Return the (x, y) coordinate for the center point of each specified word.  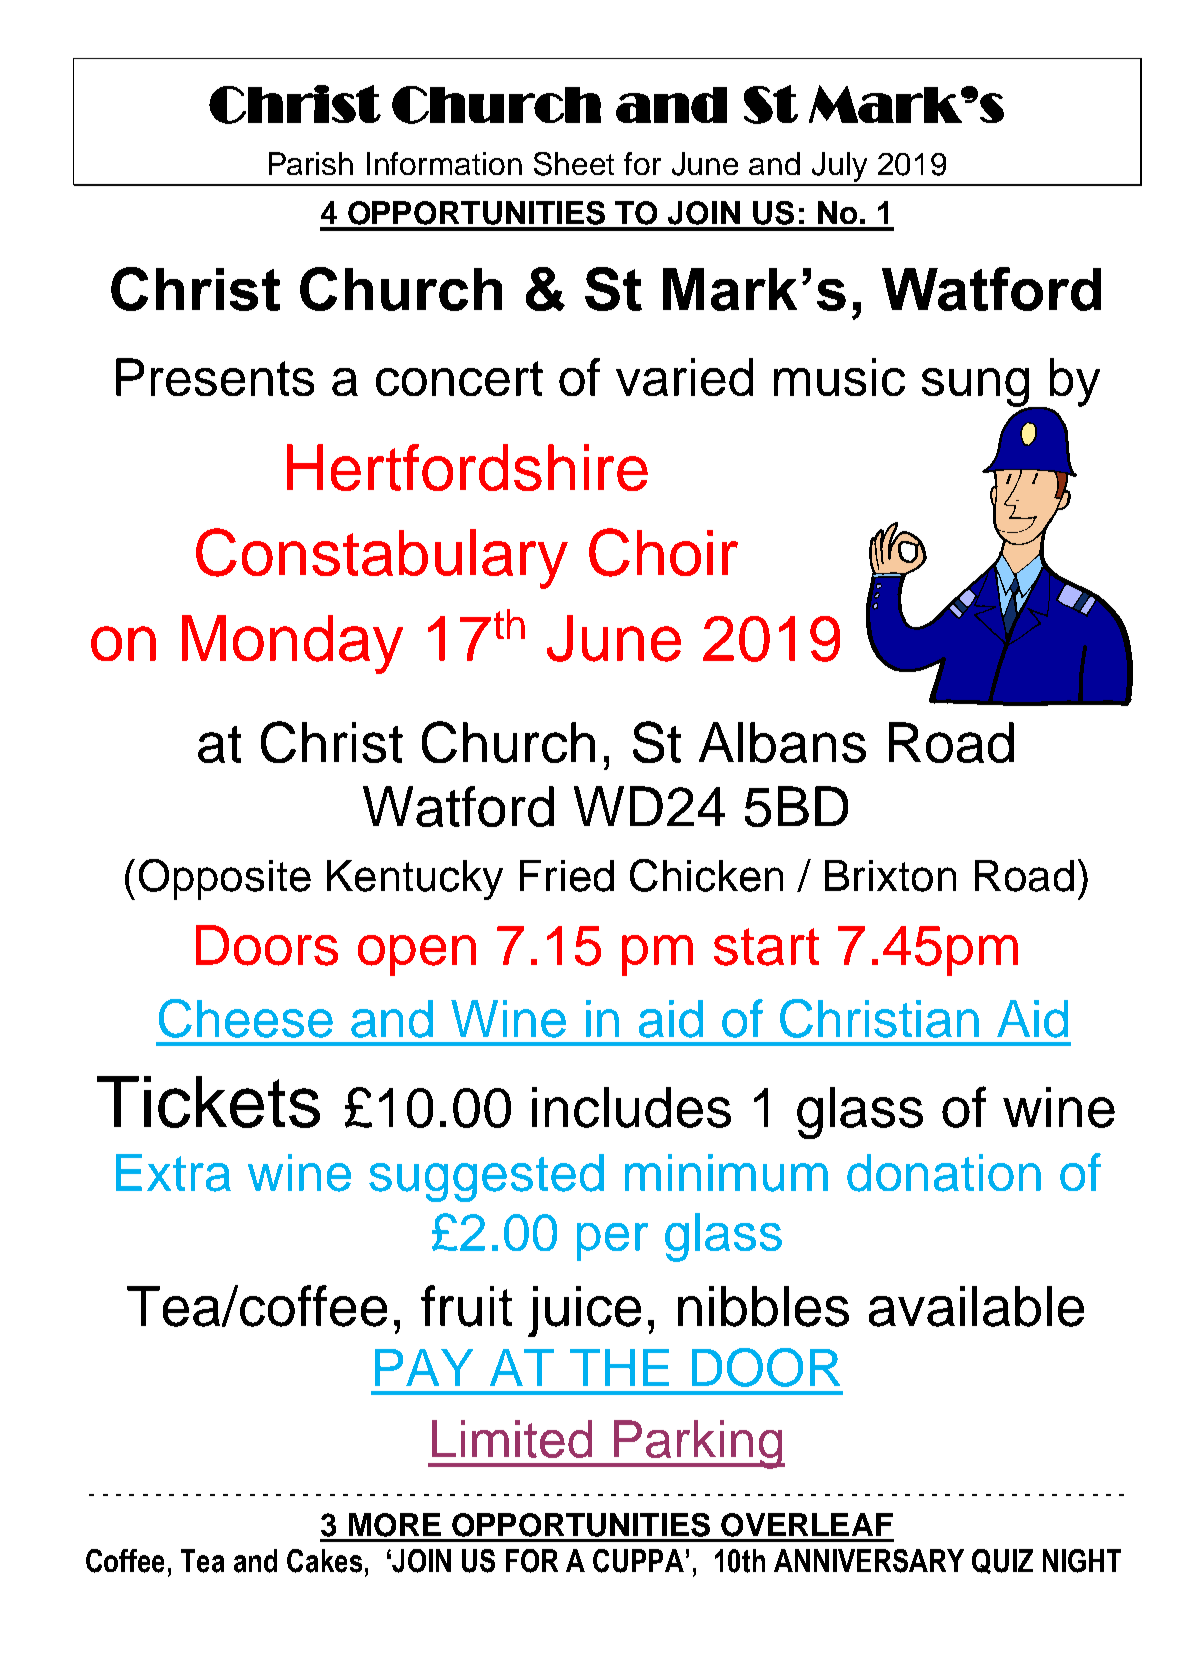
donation (944, 1173)
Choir (663, 552)
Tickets (208, 1102)
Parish (311, 163)
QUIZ (1002, 1561)
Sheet (574, 164)
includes (631, 1107)
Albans (782, 742)
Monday (292, 644)
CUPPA (638, 1561)
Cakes (324, 1561)
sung (977, 388)
